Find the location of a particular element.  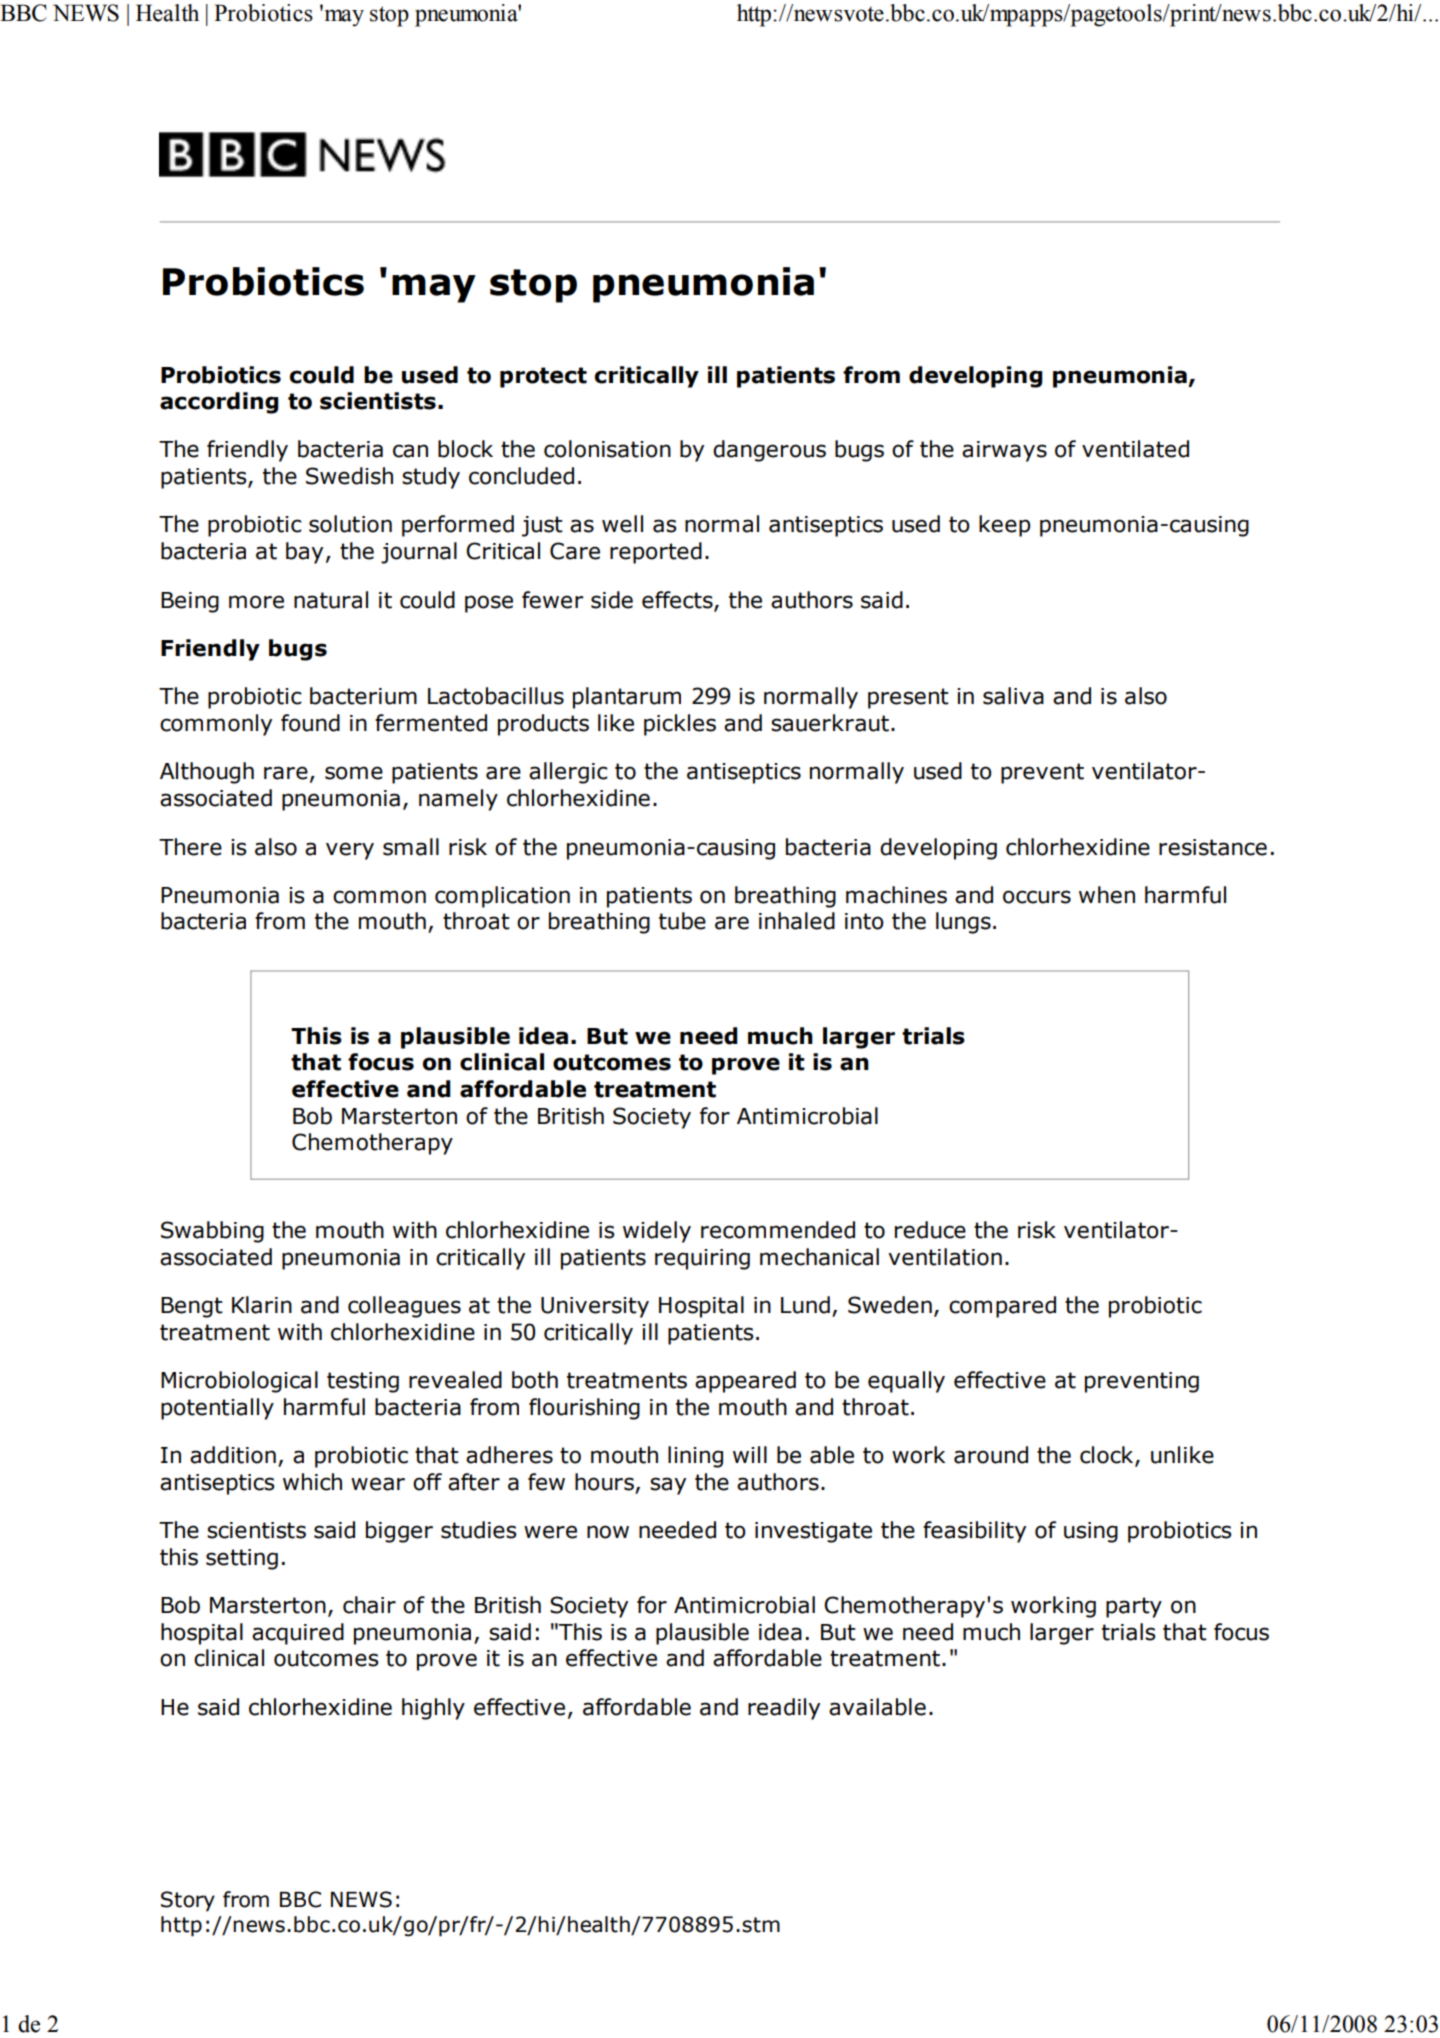

party is located at coordinates (1134, 1607).
